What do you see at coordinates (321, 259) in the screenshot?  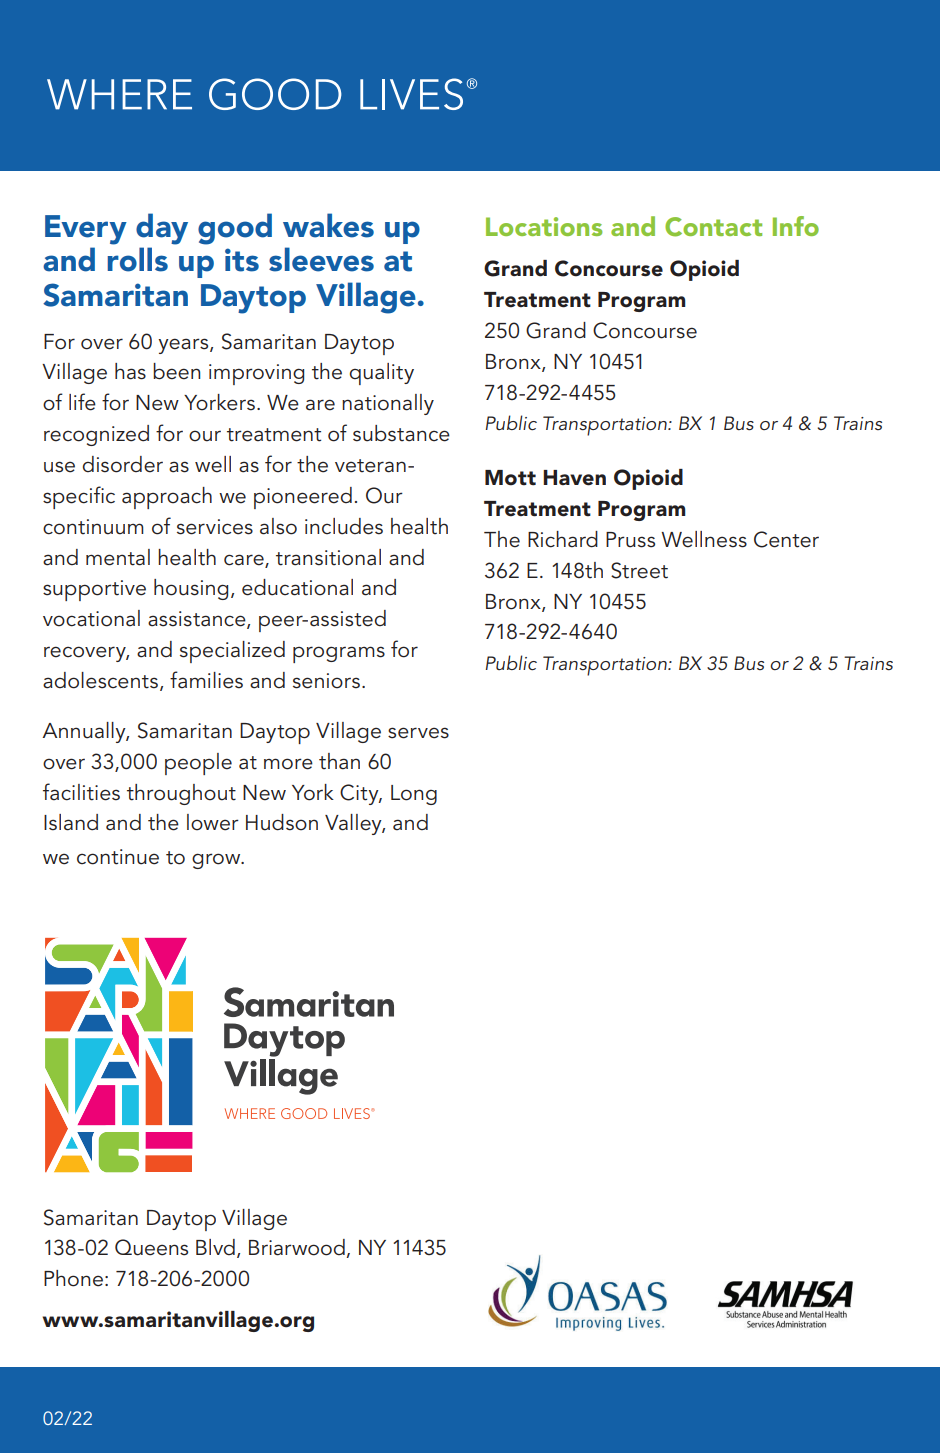 I see `sleeves` at bounding box center [321, 259].
